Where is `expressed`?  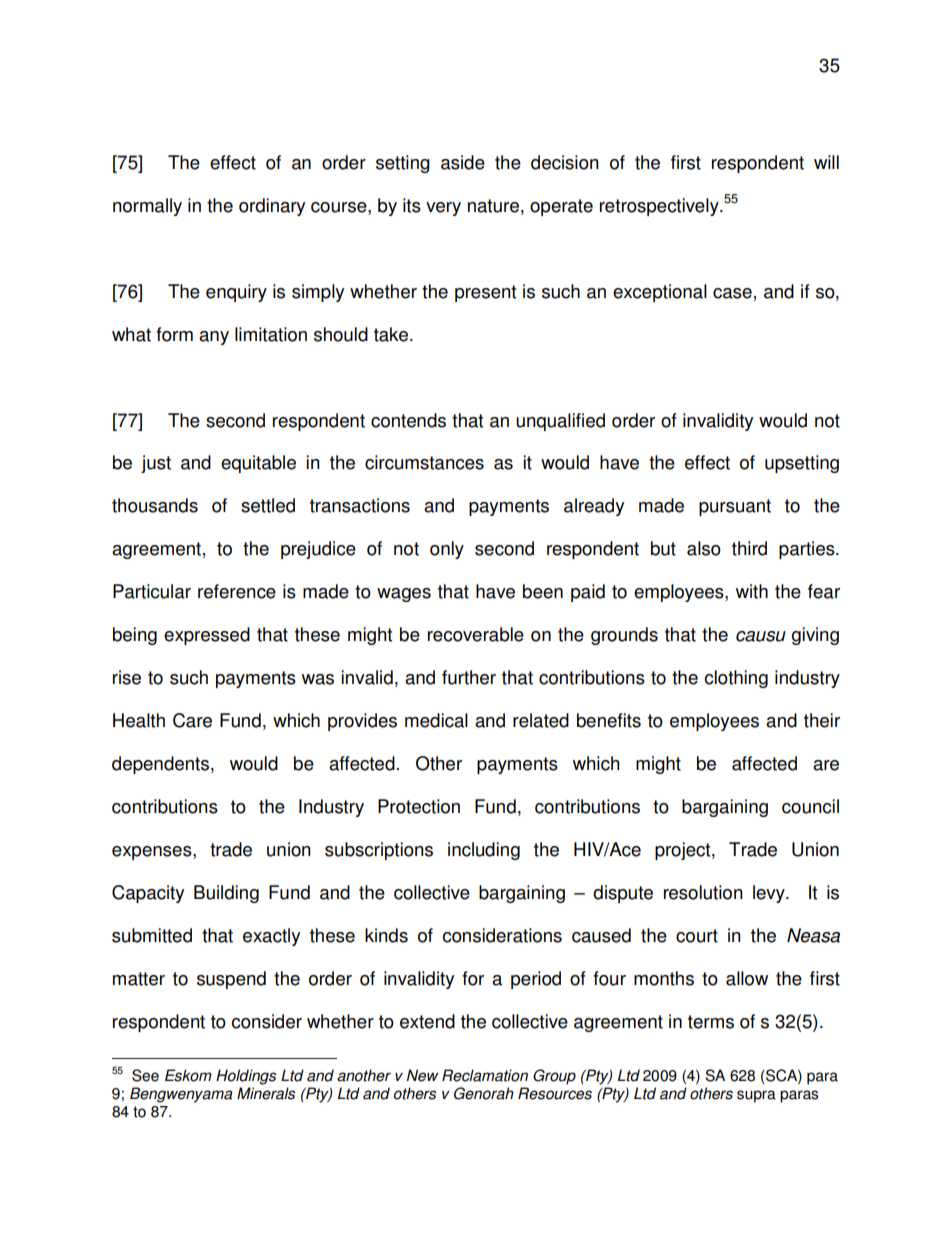 expressed is located at coordinates (207, 636).
